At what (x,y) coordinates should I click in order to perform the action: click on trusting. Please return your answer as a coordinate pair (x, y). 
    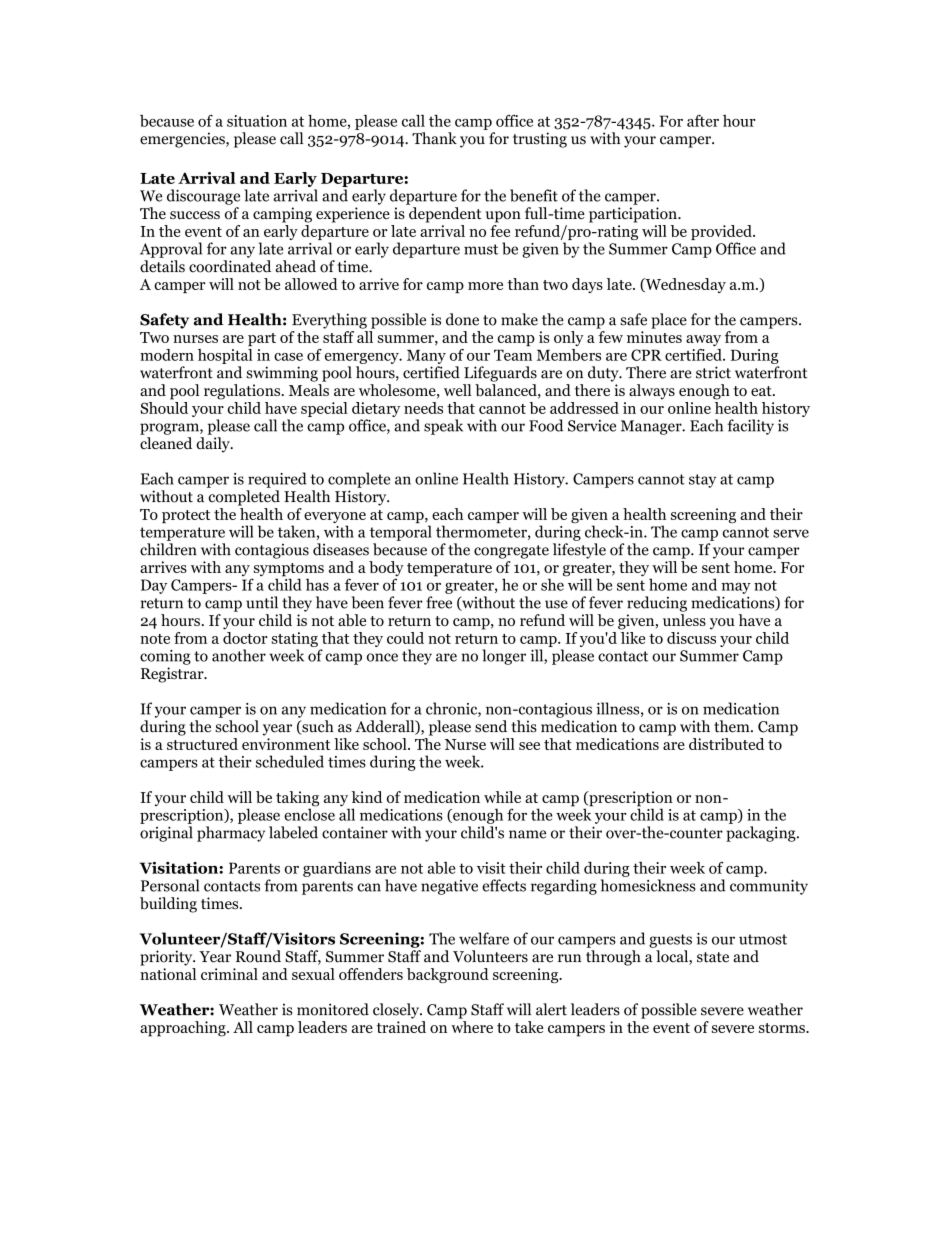
    Looking at the image, I should click on (540, 140).
